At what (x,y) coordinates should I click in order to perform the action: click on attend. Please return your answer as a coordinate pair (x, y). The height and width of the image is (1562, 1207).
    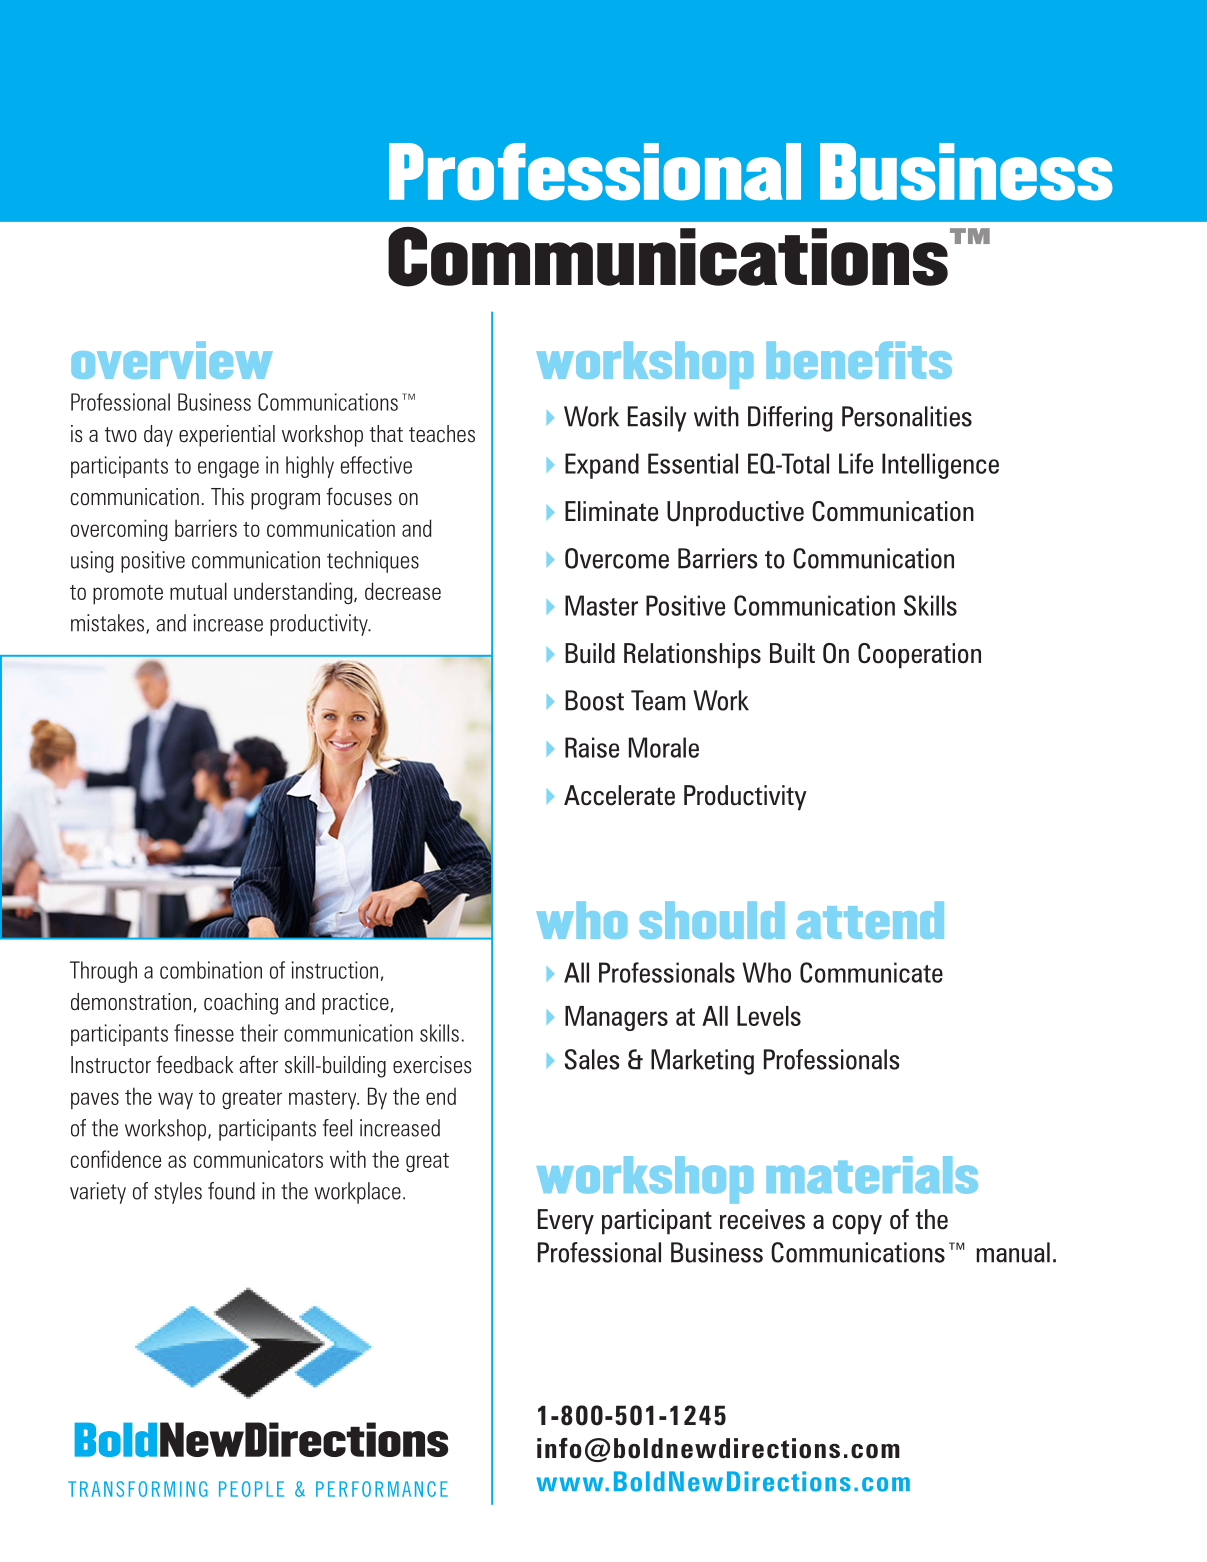
    Looking at the image, I should click on (870, 920).
